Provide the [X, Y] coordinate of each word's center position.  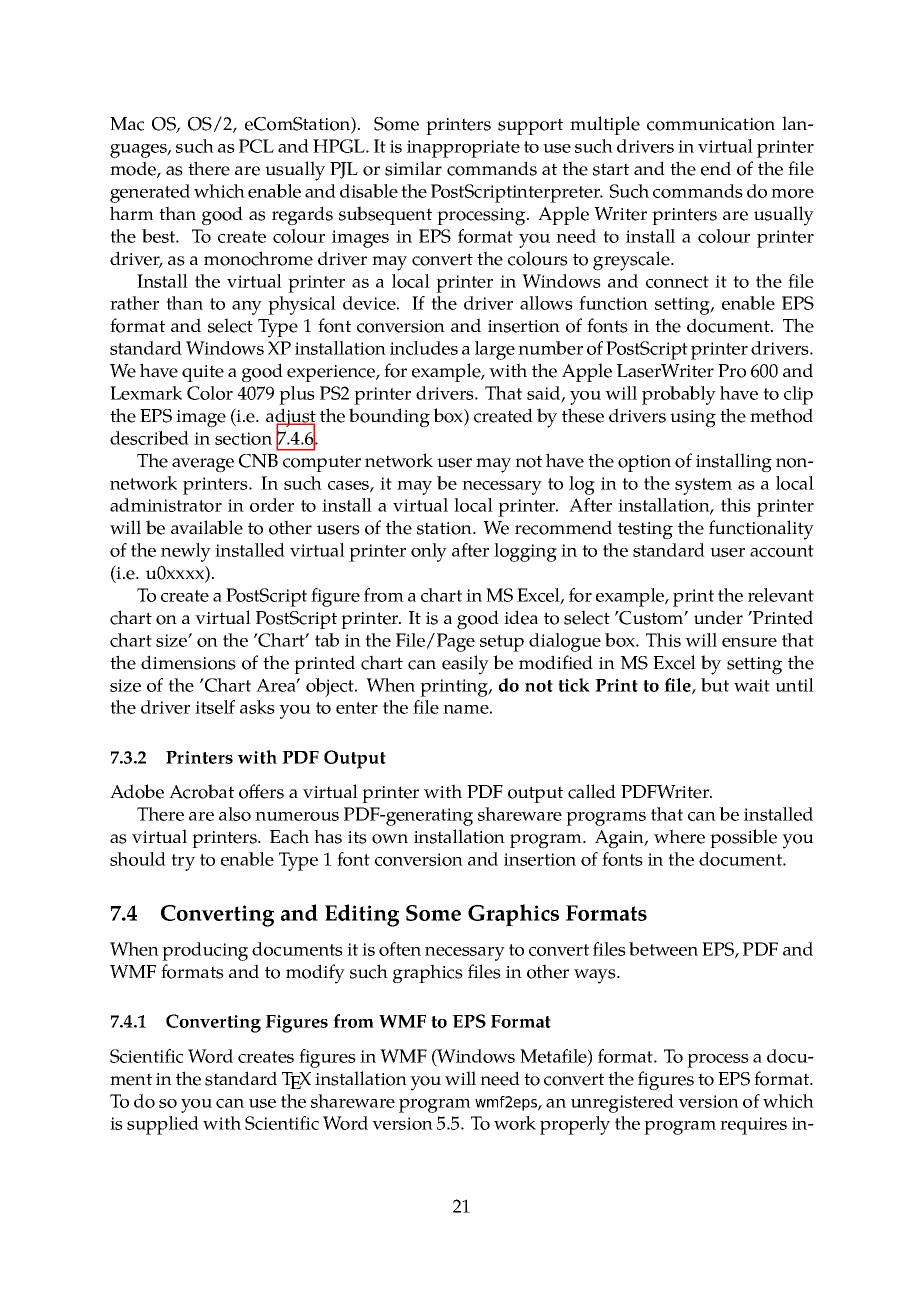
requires [753, 1126]
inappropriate [463, 149]
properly [575, 1125]
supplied [163, 1125]
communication [711, 124]
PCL [256, 146]
